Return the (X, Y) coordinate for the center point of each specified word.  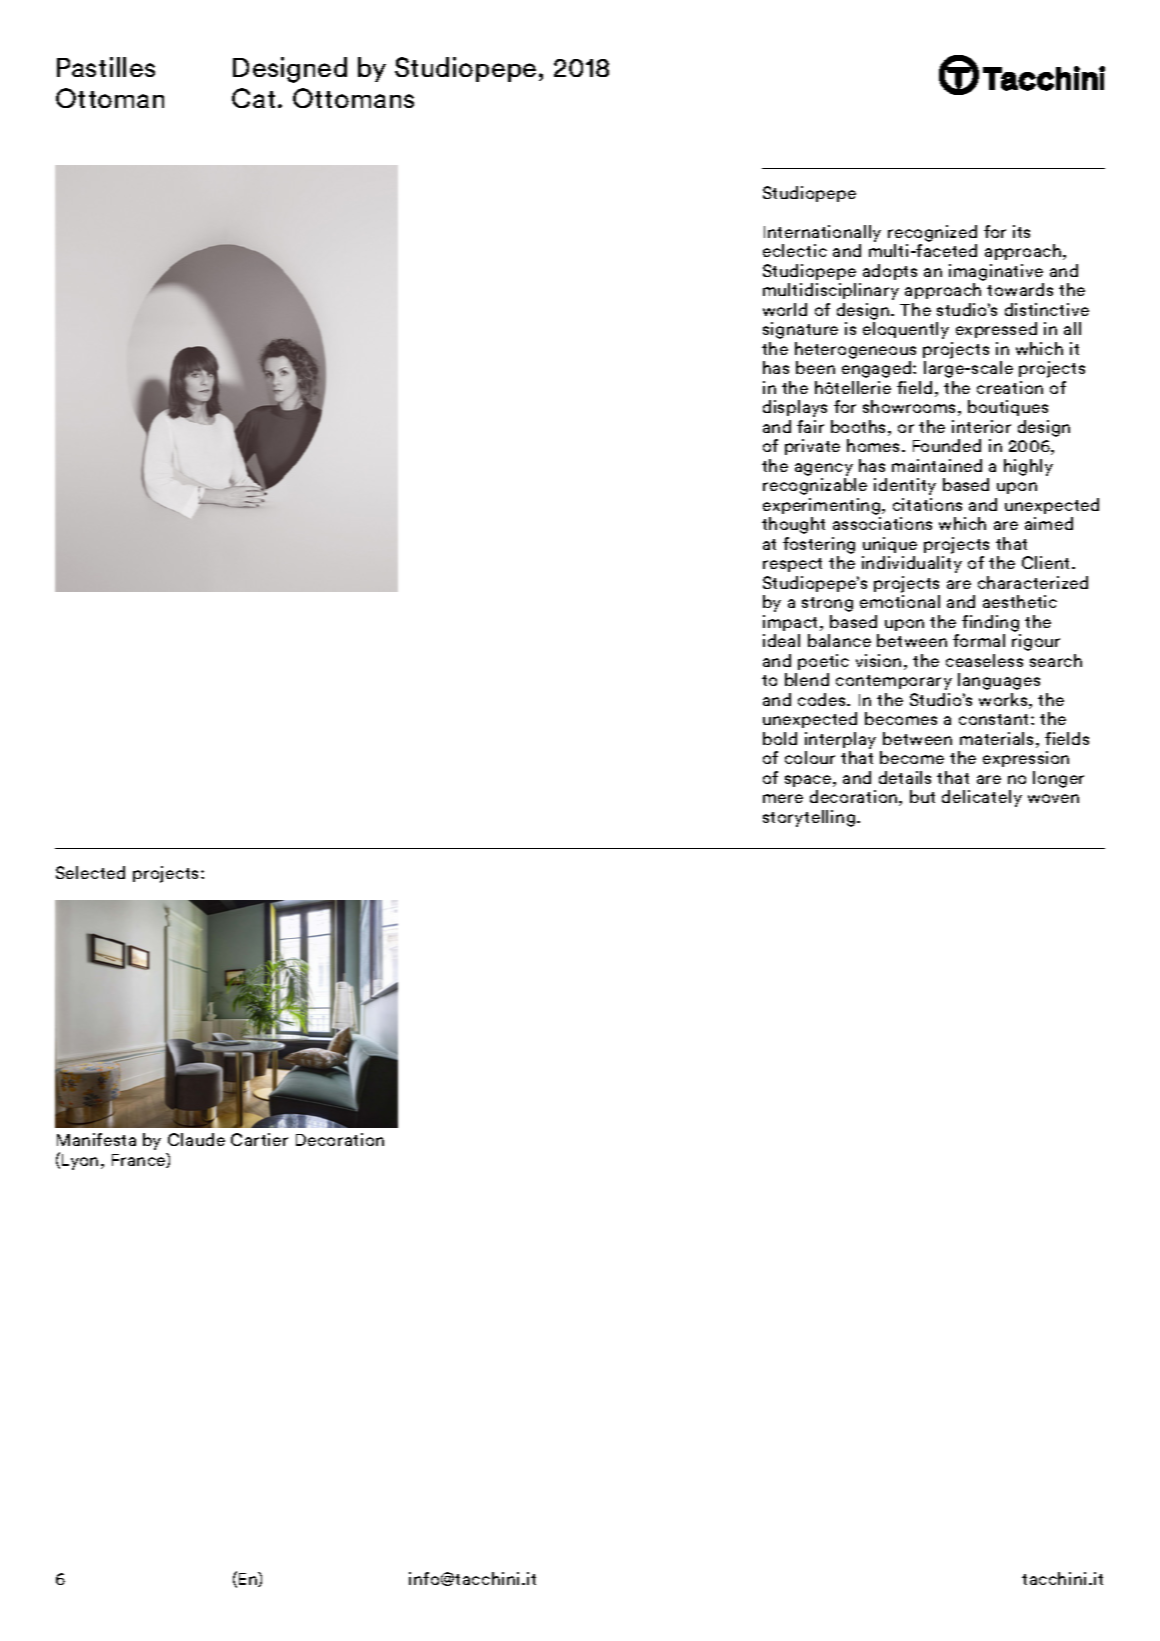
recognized (932, 233)
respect (792, 565)
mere (783, 798)
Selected (90, 872)
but (922, 796)
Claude (196, 1139)
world (785, 309)
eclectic (795, 250)
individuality (912, 564)
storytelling (809, 818)
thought (793, 525)
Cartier (259, 1139)
